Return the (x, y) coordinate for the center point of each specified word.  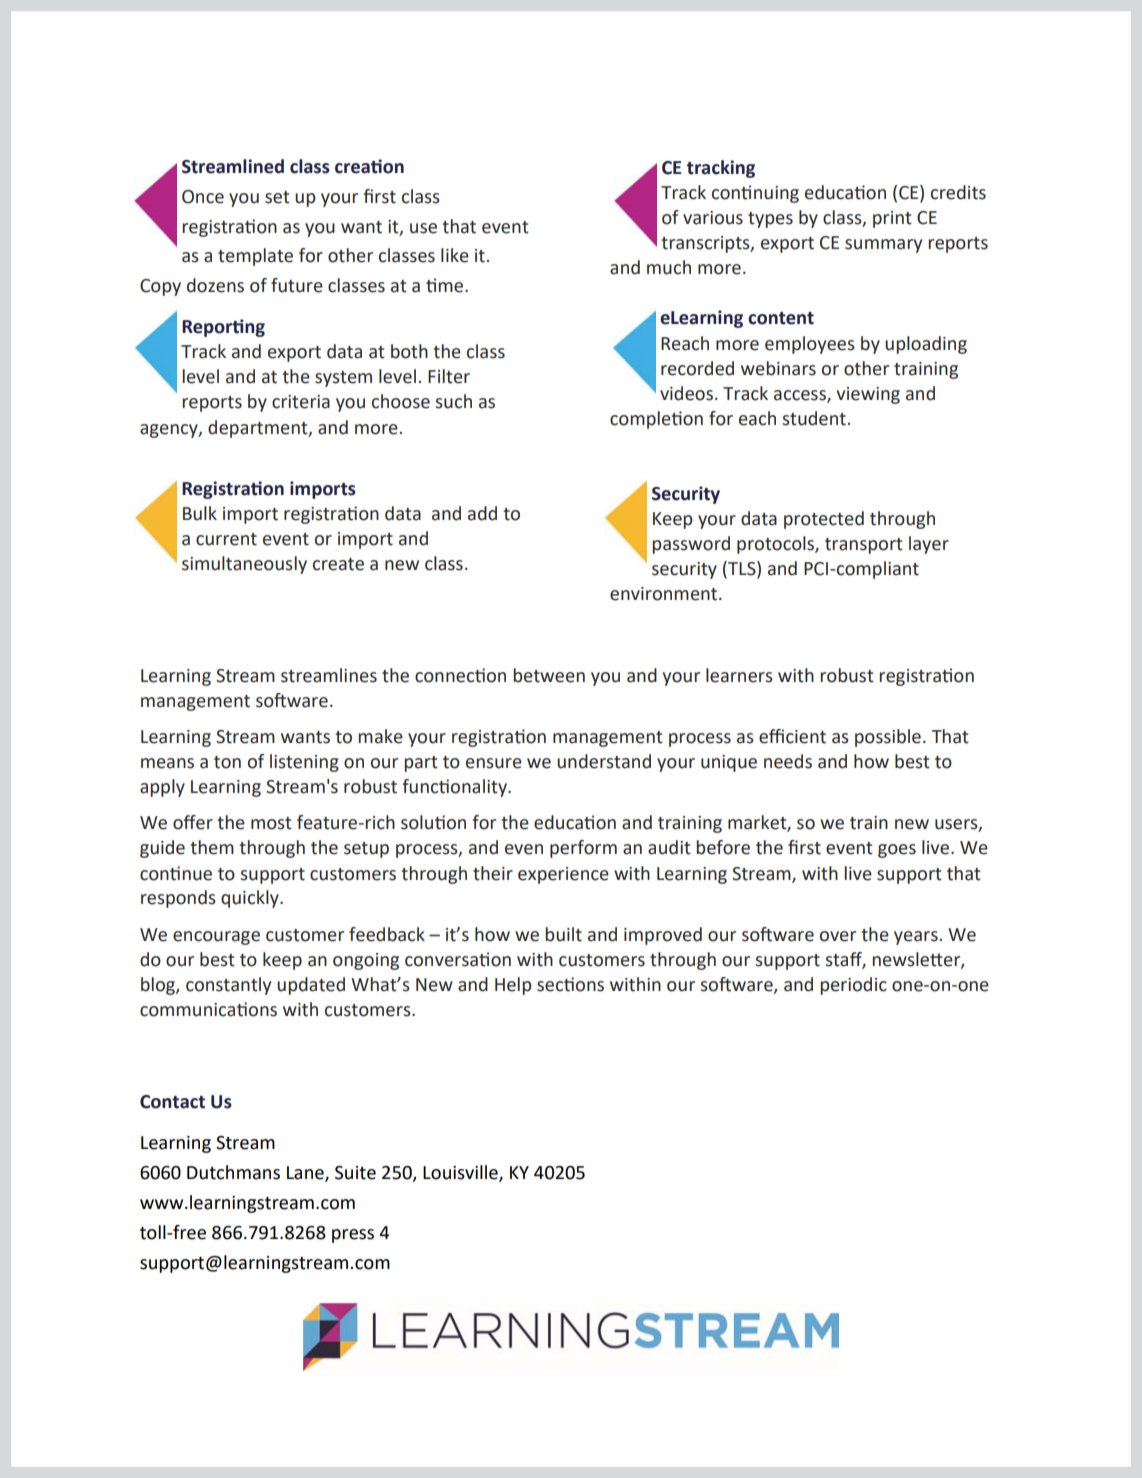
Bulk (200, 513)
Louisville (461, 1173)
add (482, 513)
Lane (306, 1174)
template (255, 257)
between (549, 675)
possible (888, 738)
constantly (228, 986)
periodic (853, 986)
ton (227, 762)
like (455, 255)
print (892, 219)
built (563, 934)
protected (824, 520)
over (838, 936)
